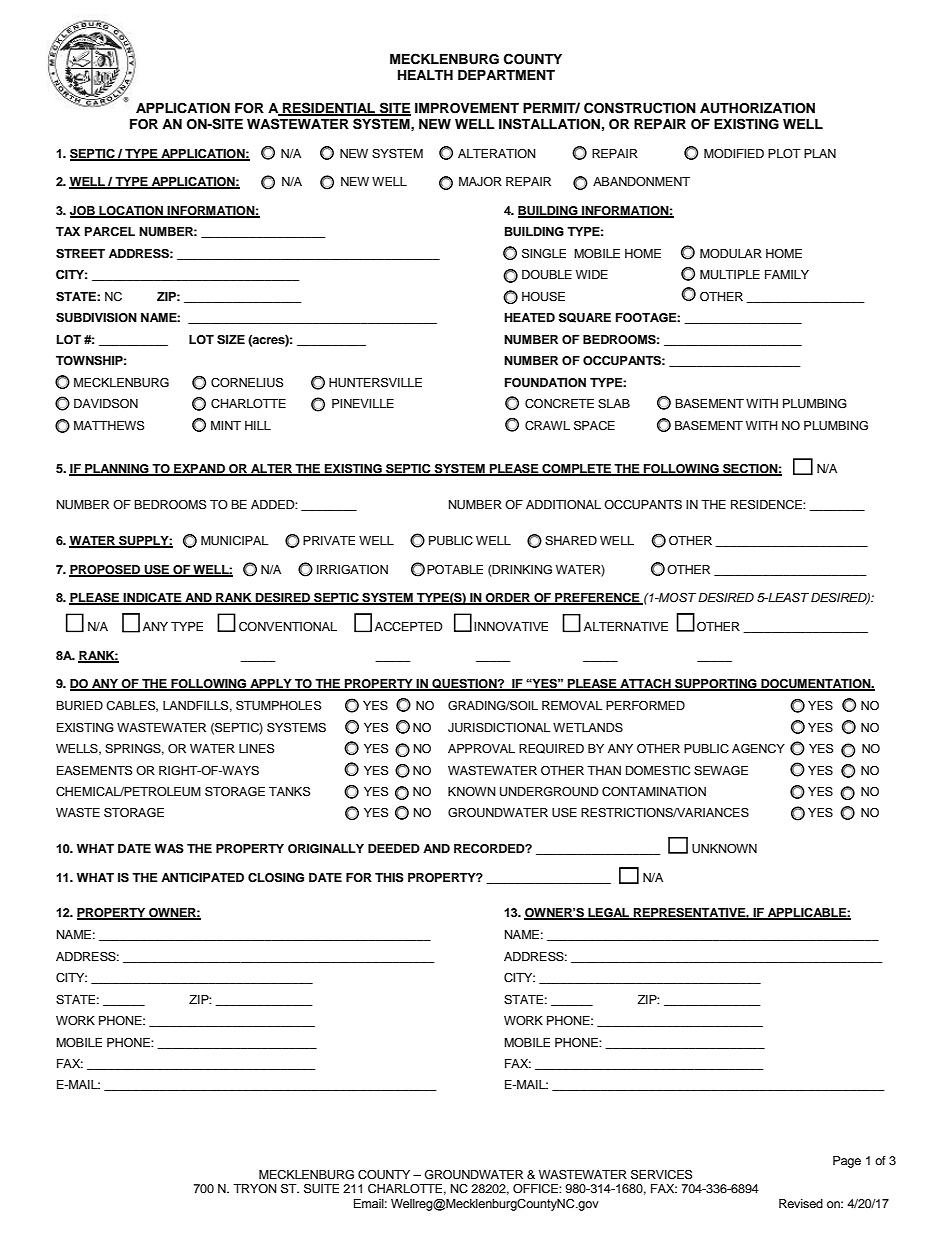  I want to click on EASEMENTS, so click(94, 770).
